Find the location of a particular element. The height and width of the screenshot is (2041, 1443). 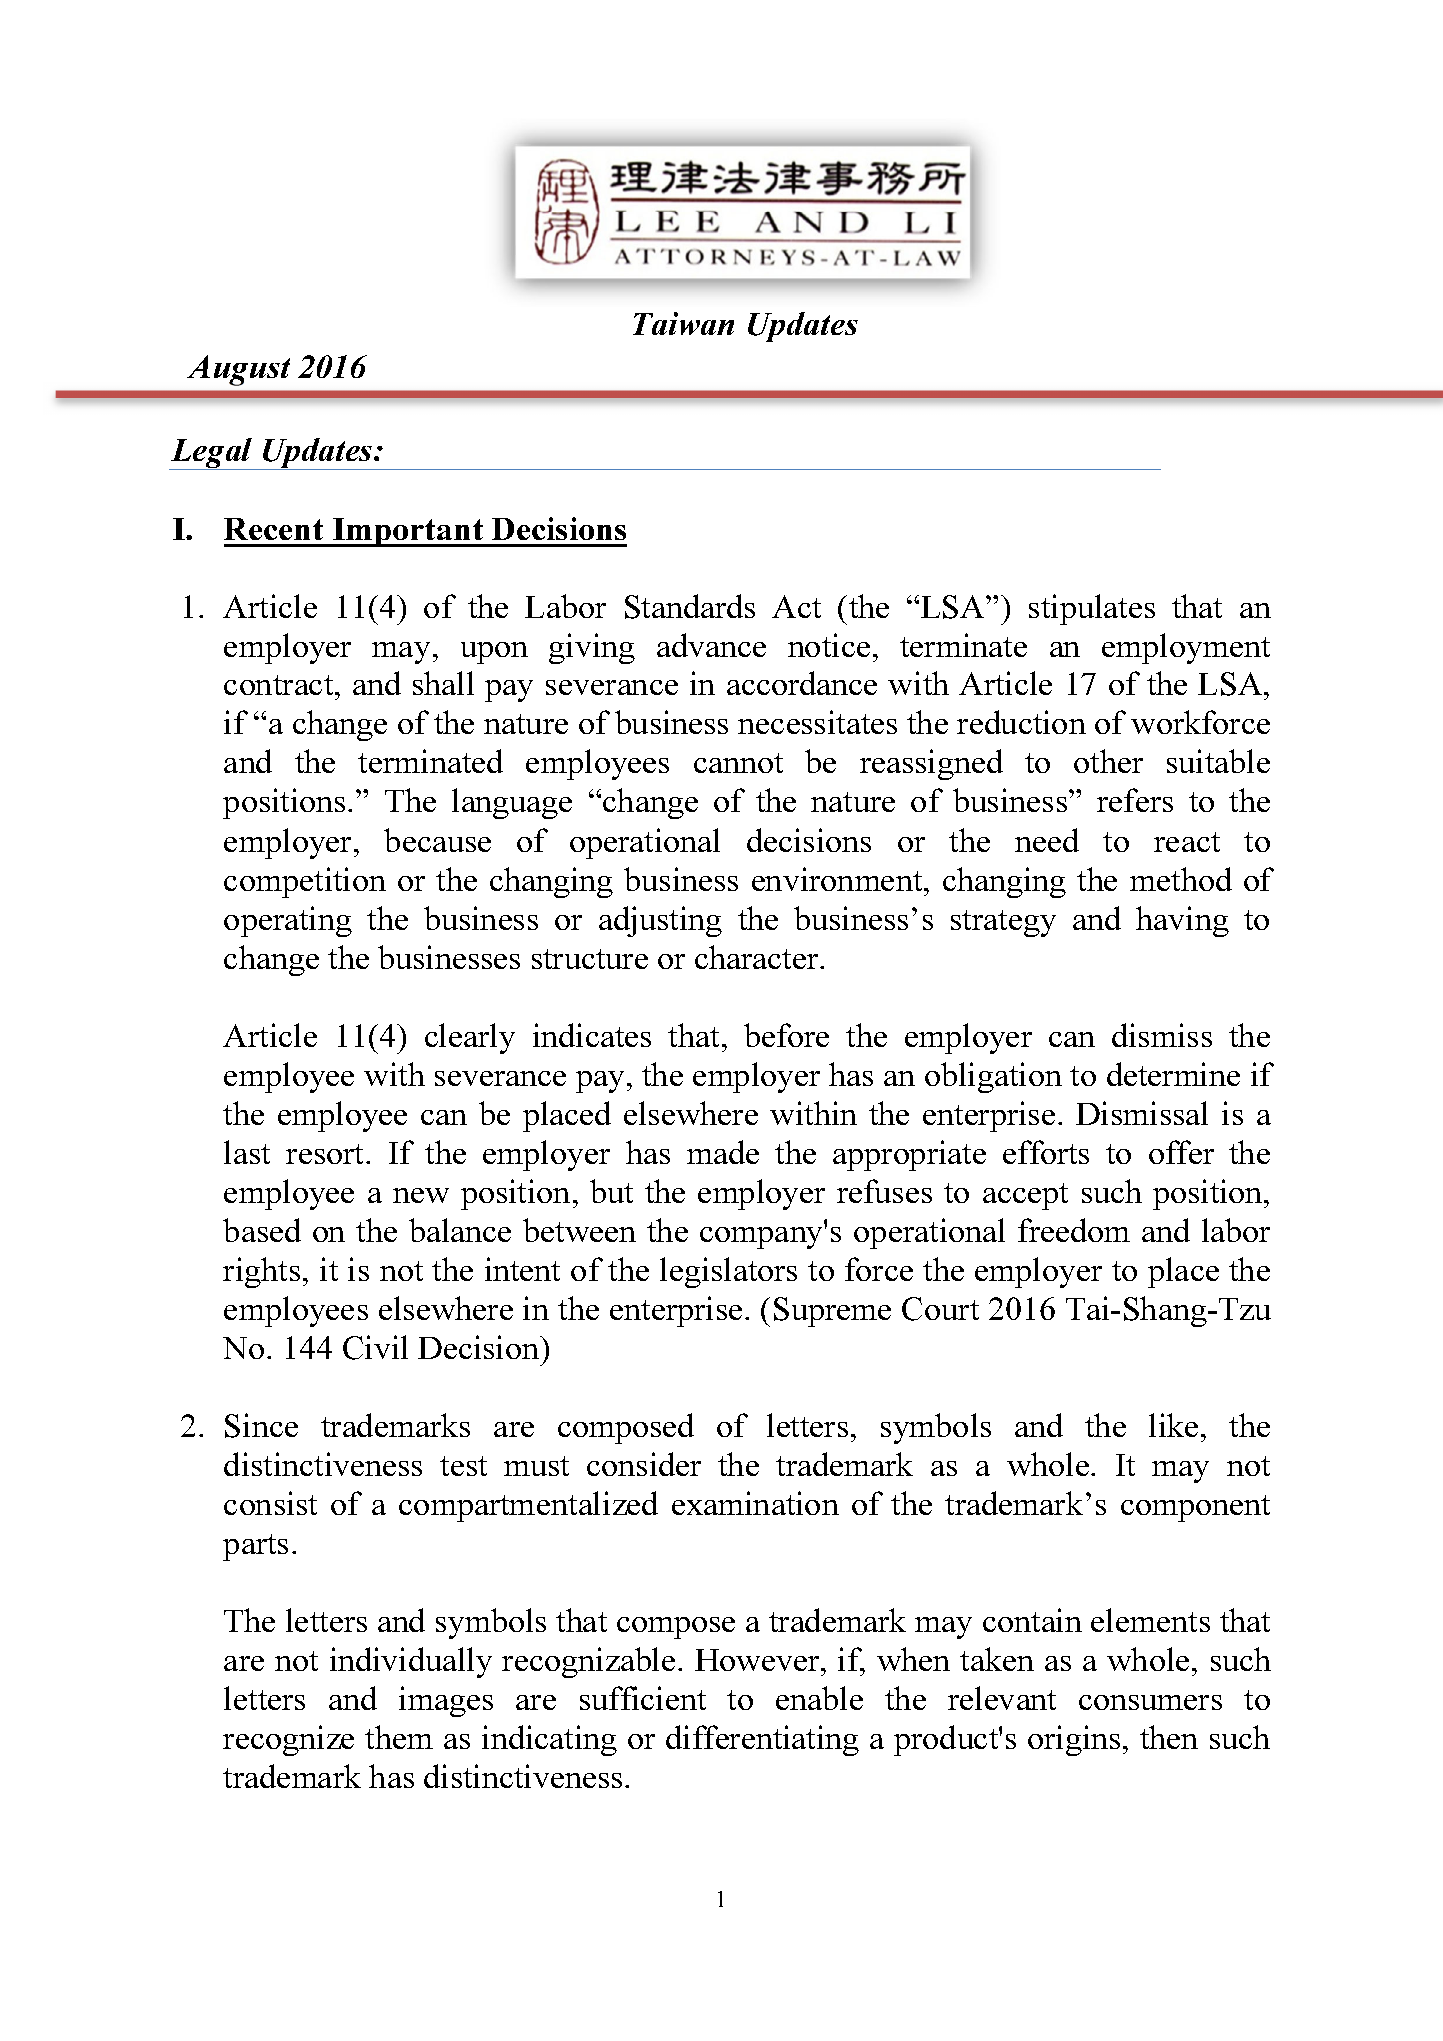

stipulates is located at coordinates (1092, 609).
